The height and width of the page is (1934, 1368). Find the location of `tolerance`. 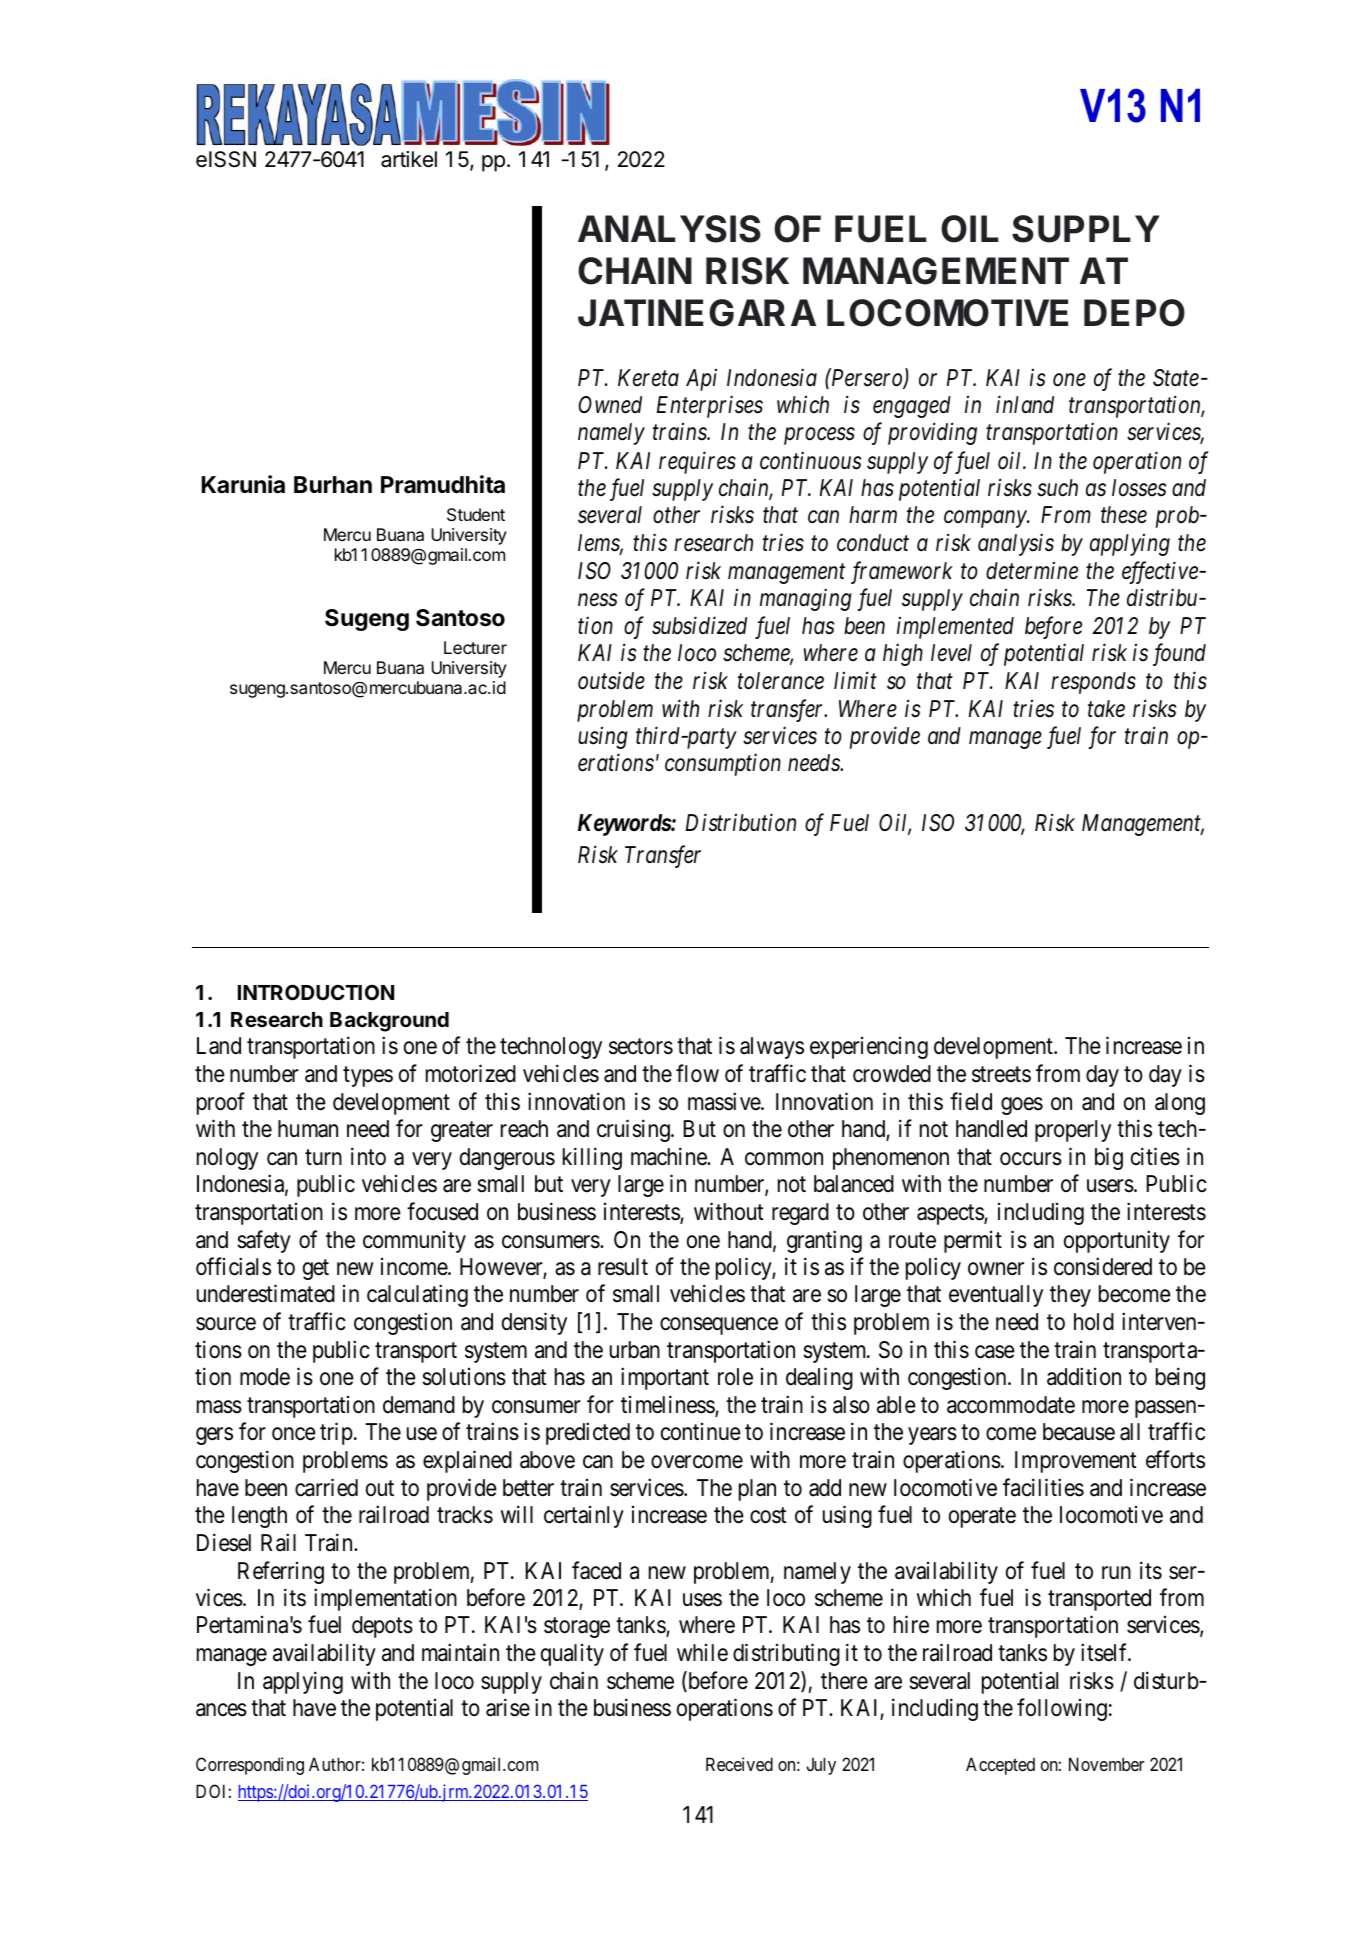

tolerance is located at coordinates (781, 681).
